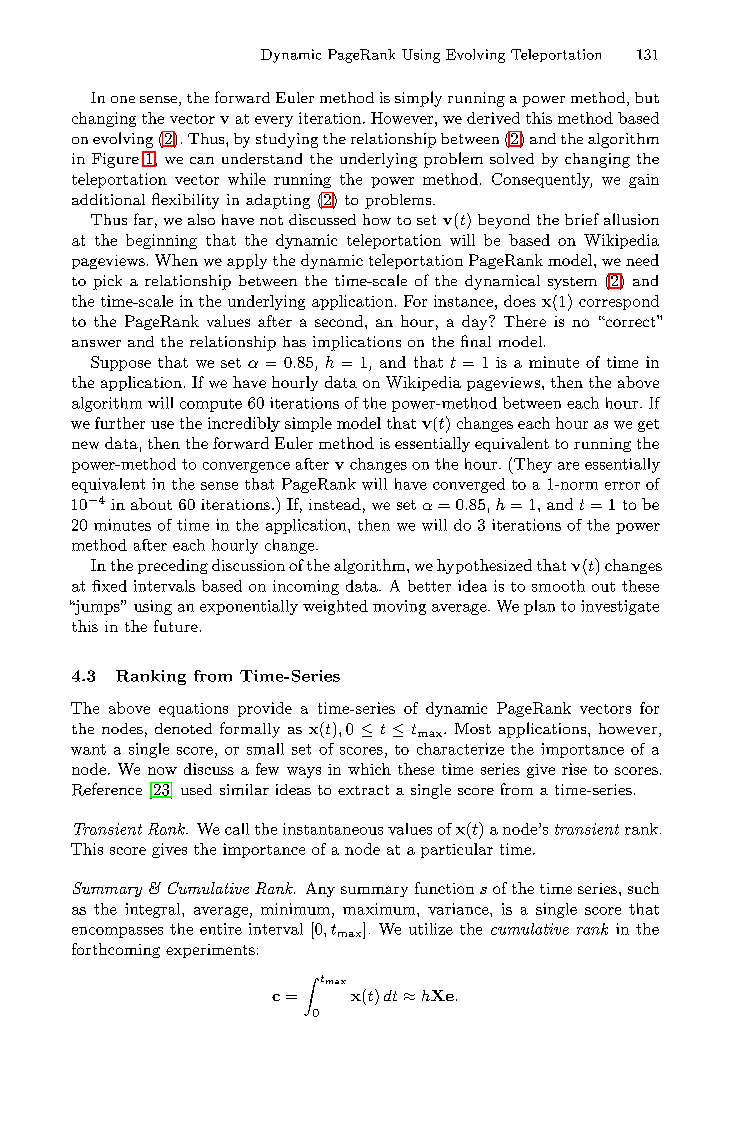  I want to click on about, so click(151, 504).
